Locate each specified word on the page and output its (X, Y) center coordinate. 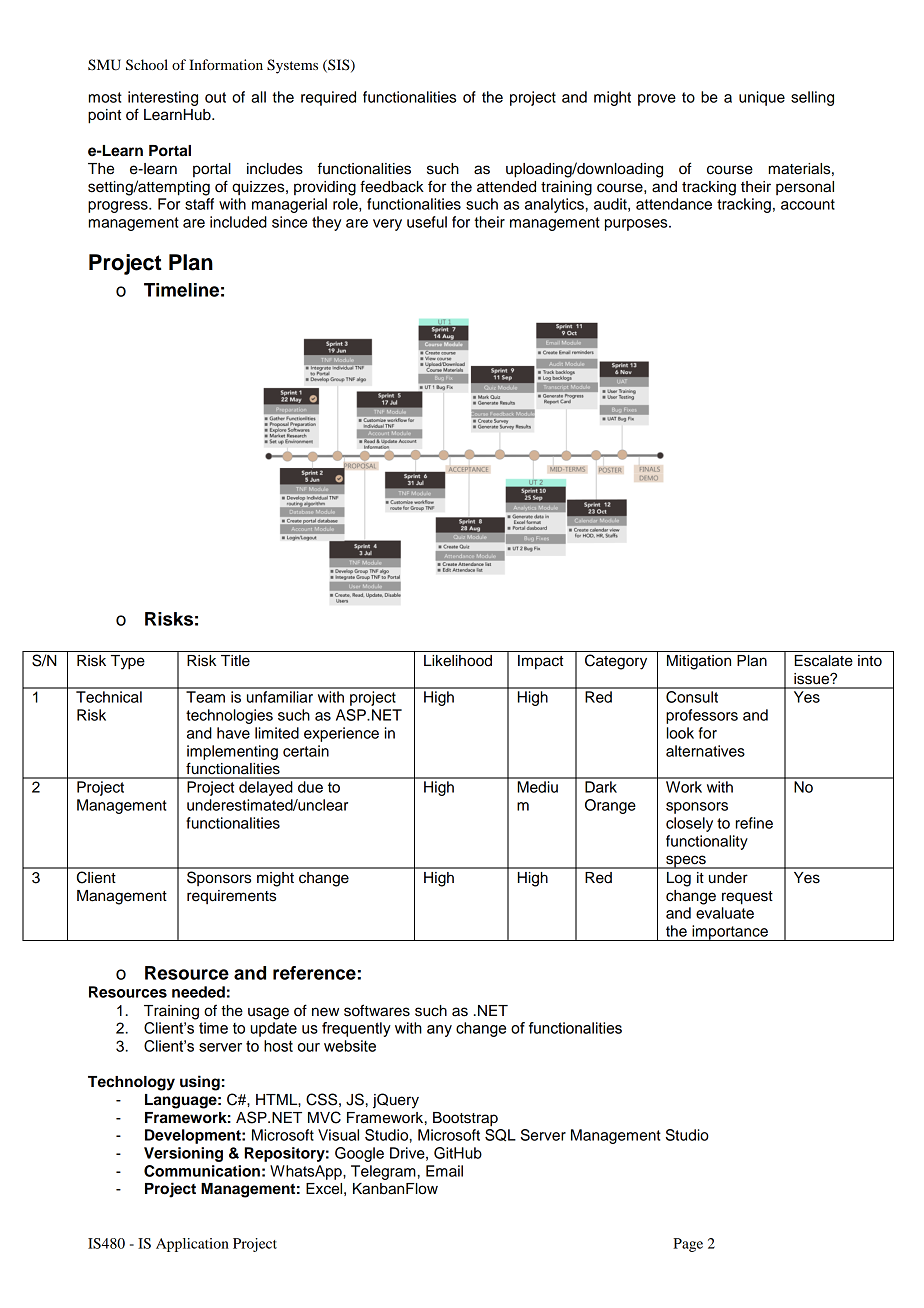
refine (754, 823)
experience (341, 734)
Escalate (824, 661)
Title (235, 661)
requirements (231, 897)
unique (762, 98)
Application (192, 1245)
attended (506, 187)
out (215, 97)
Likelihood (458, 661)
